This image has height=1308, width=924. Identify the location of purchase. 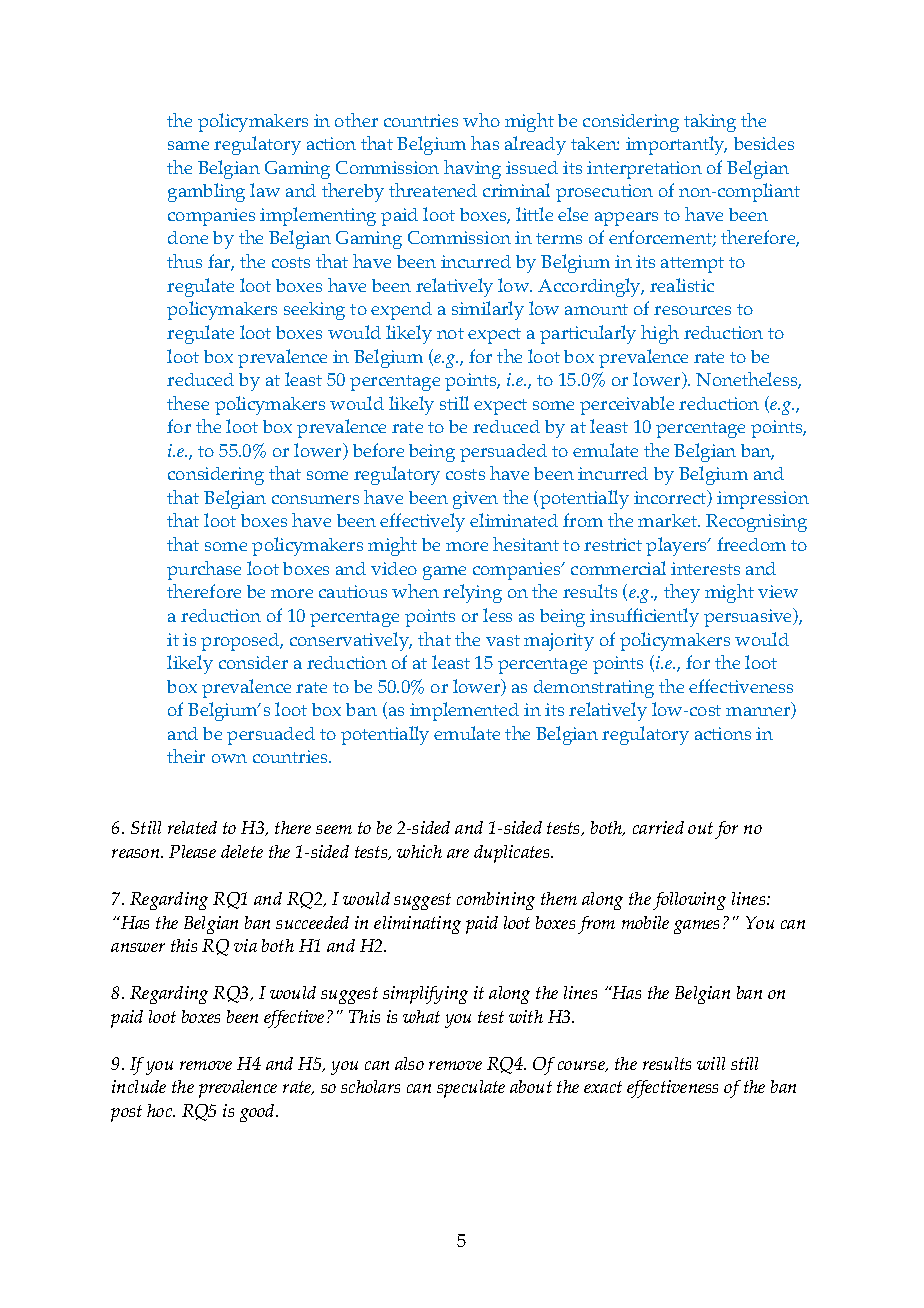
(204, 570).
